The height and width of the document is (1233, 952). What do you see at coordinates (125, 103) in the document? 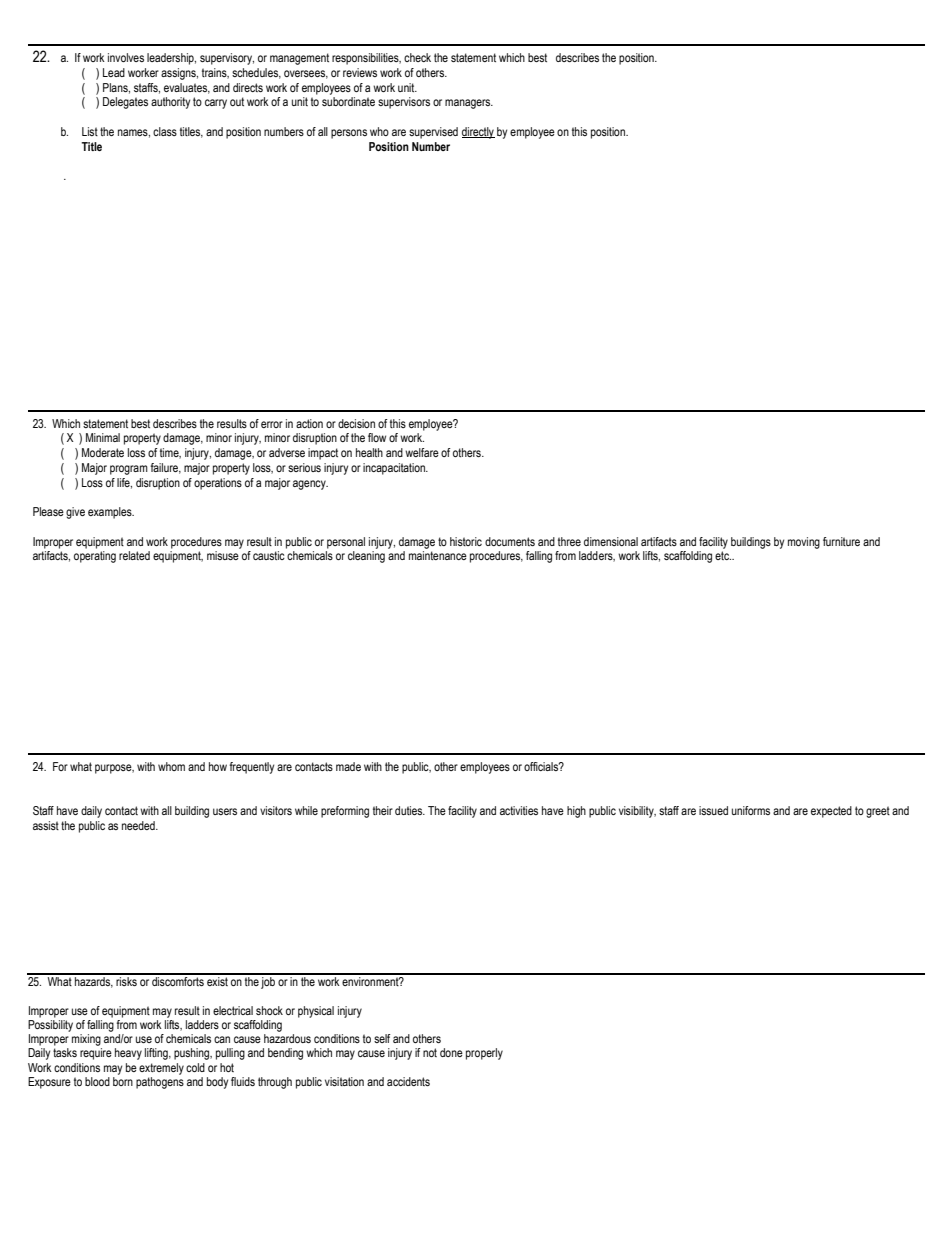
I see `Delegates` at bounding box center [125, 103].
